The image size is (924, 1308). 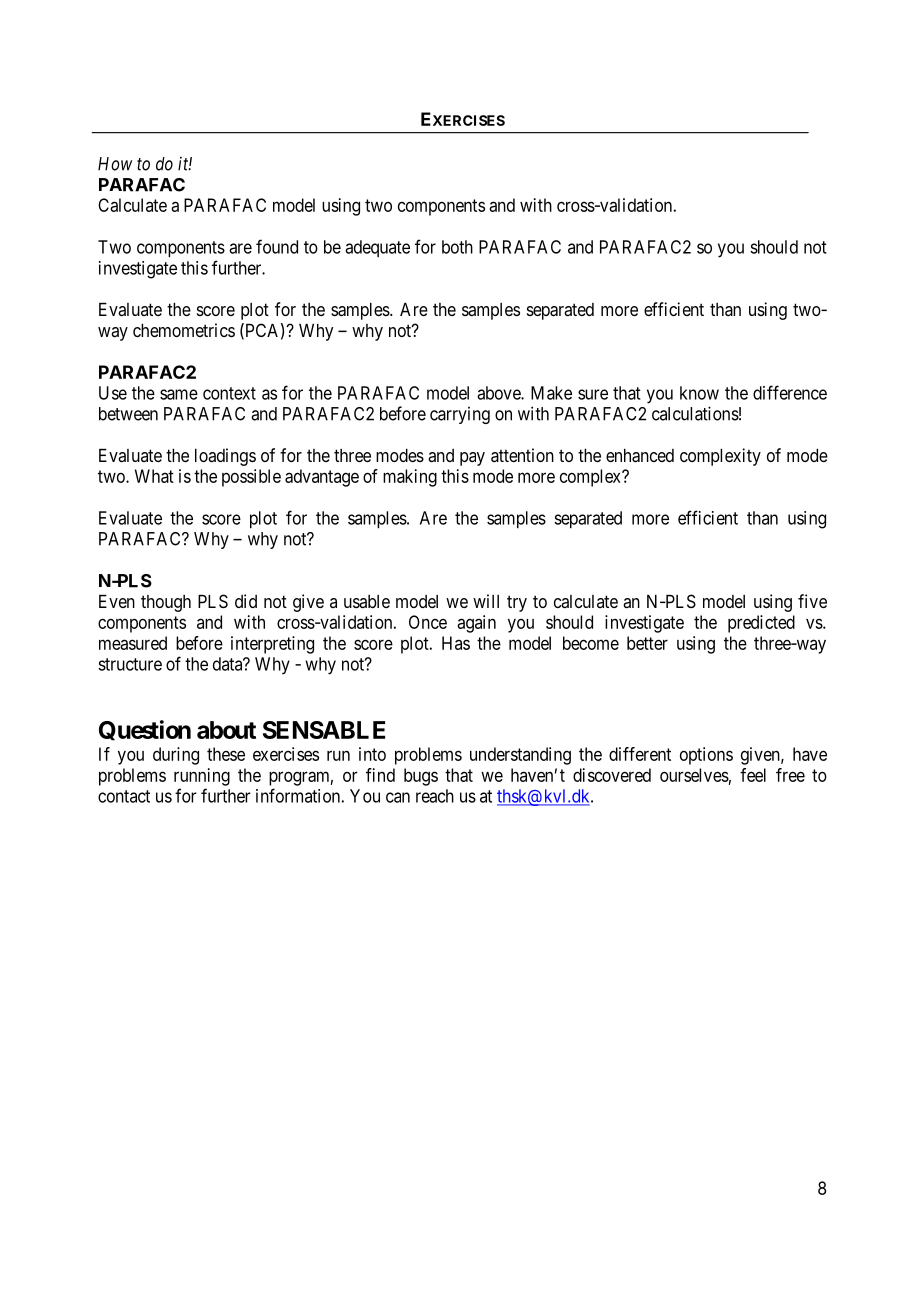 What do you see at coordinates (699, 393) in the page?
I see `know` at bounding box center [699, 393].
